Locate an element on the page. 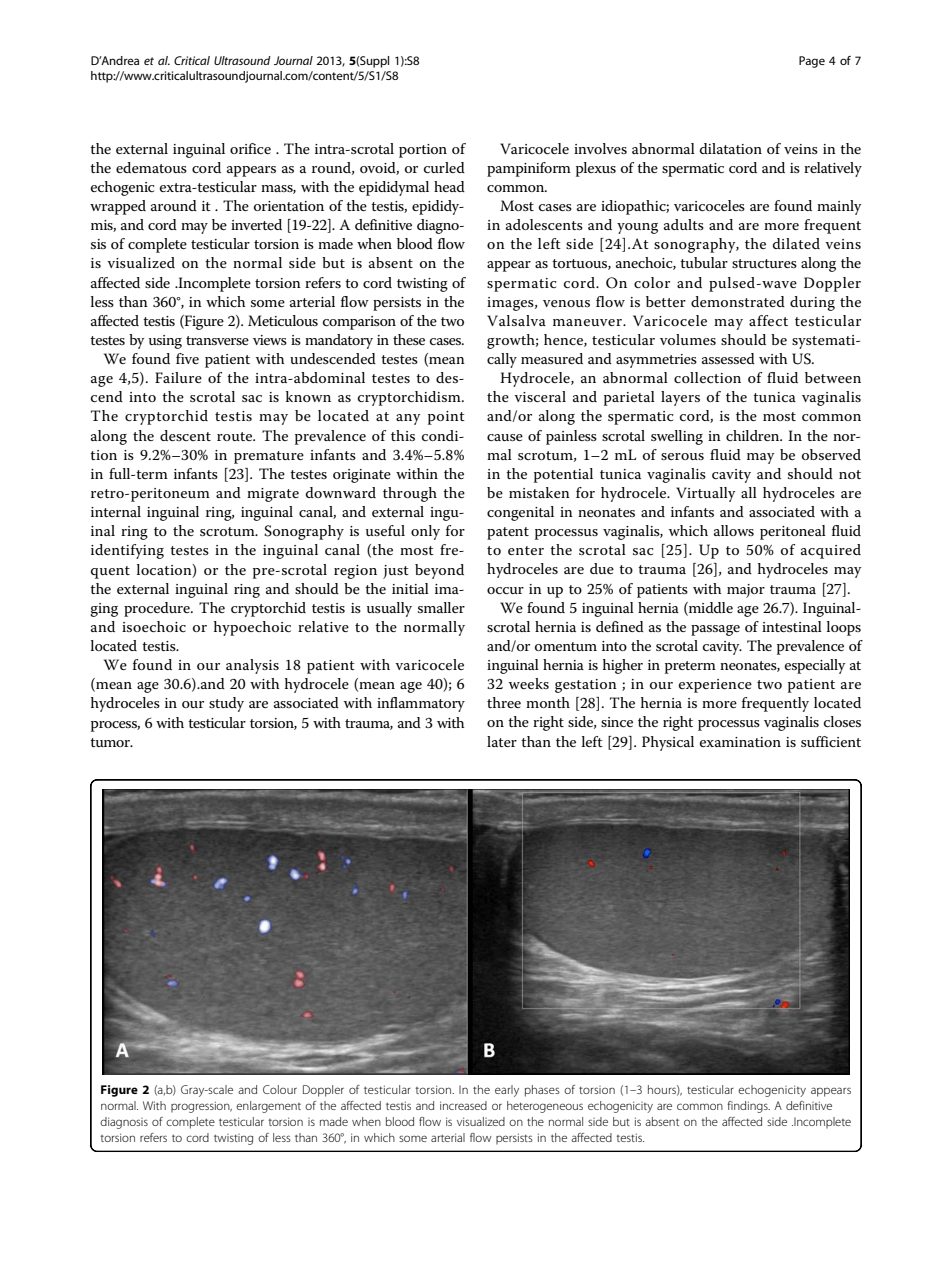 This page has height=1270, width=952. tumor is located at coordinates (111, 742).
